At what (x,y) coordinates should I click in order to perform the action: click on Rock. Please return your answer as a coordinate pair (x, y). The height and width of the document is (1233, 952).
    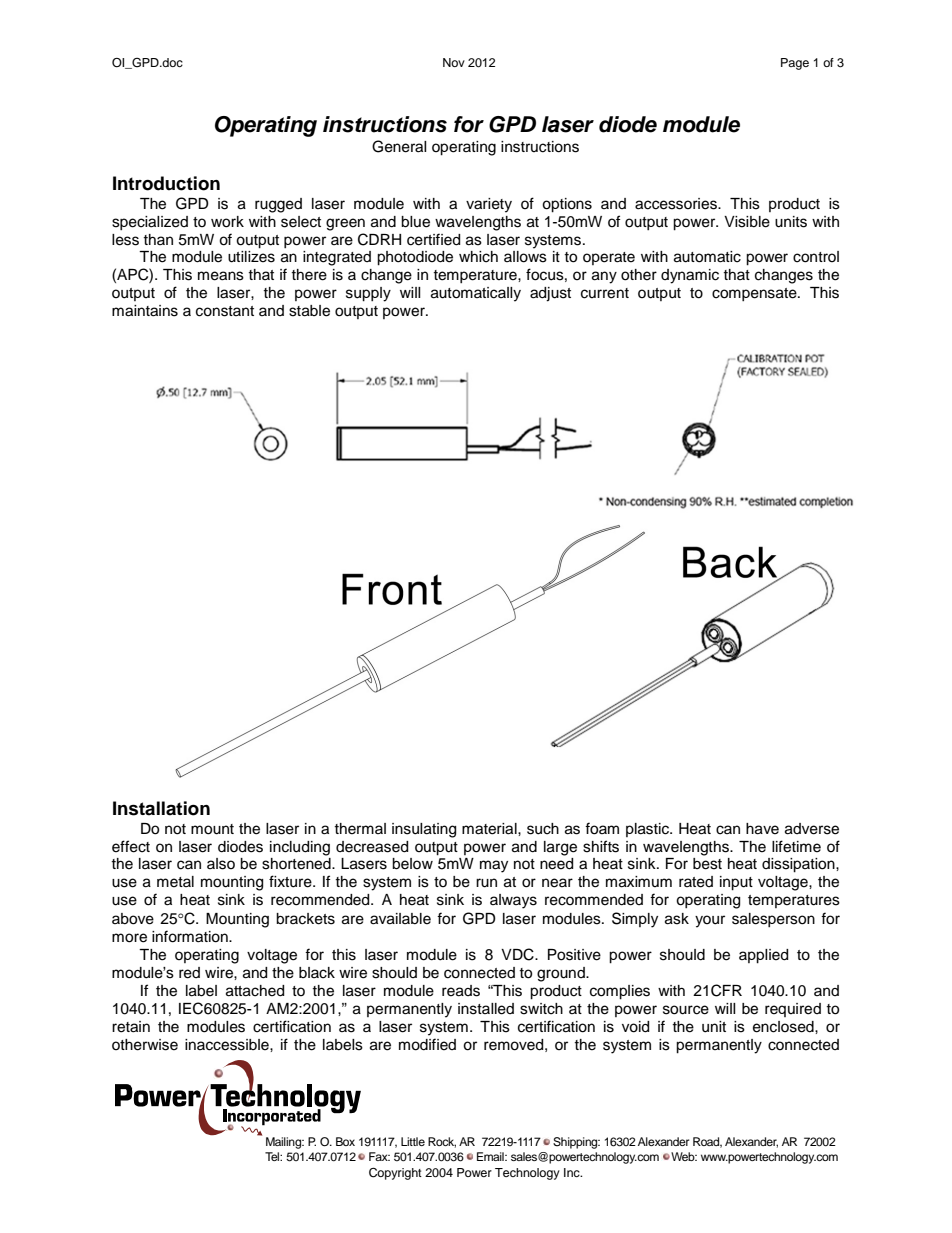
    Looking at the image, I should click on (442, 1142).
